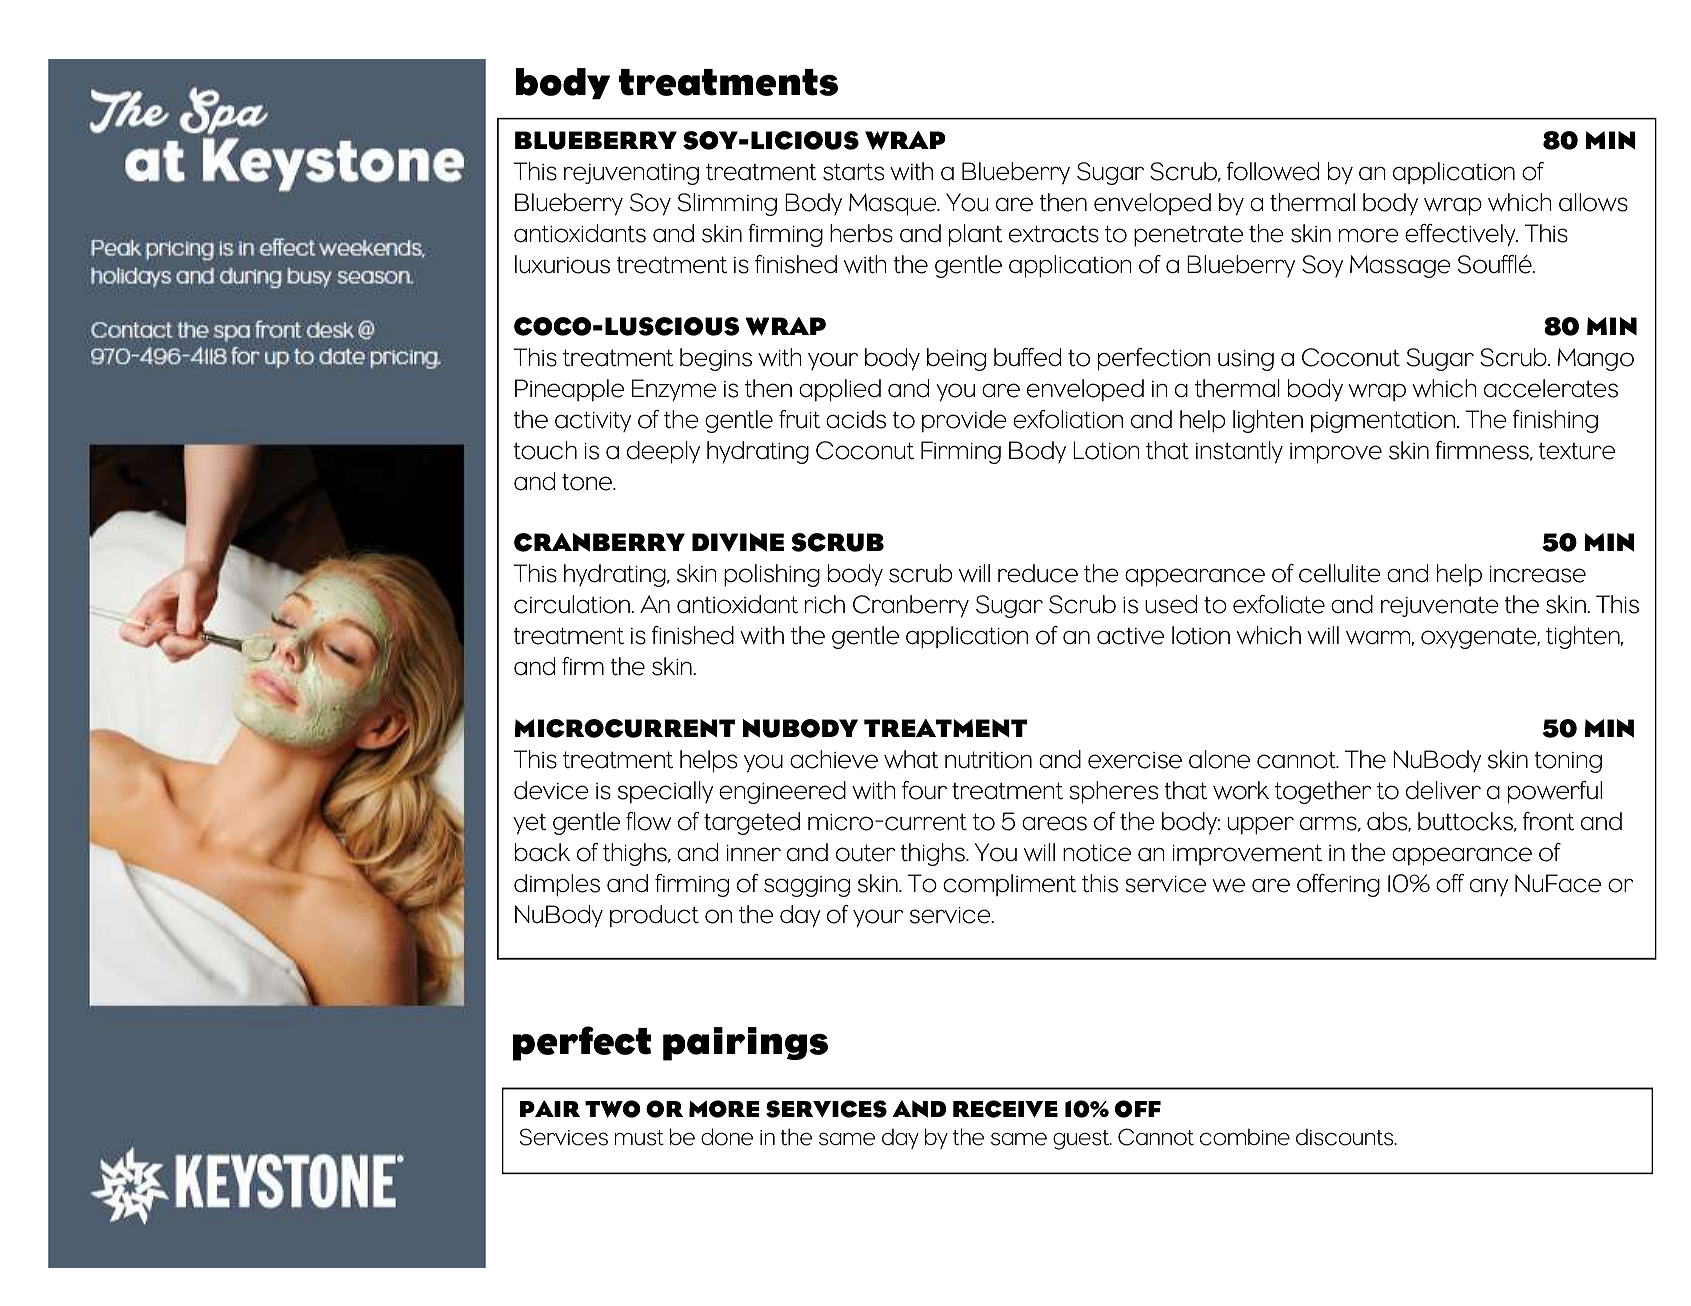 The image size is (1691, 1306). I want to click on effectively, so click(1461, 235).
